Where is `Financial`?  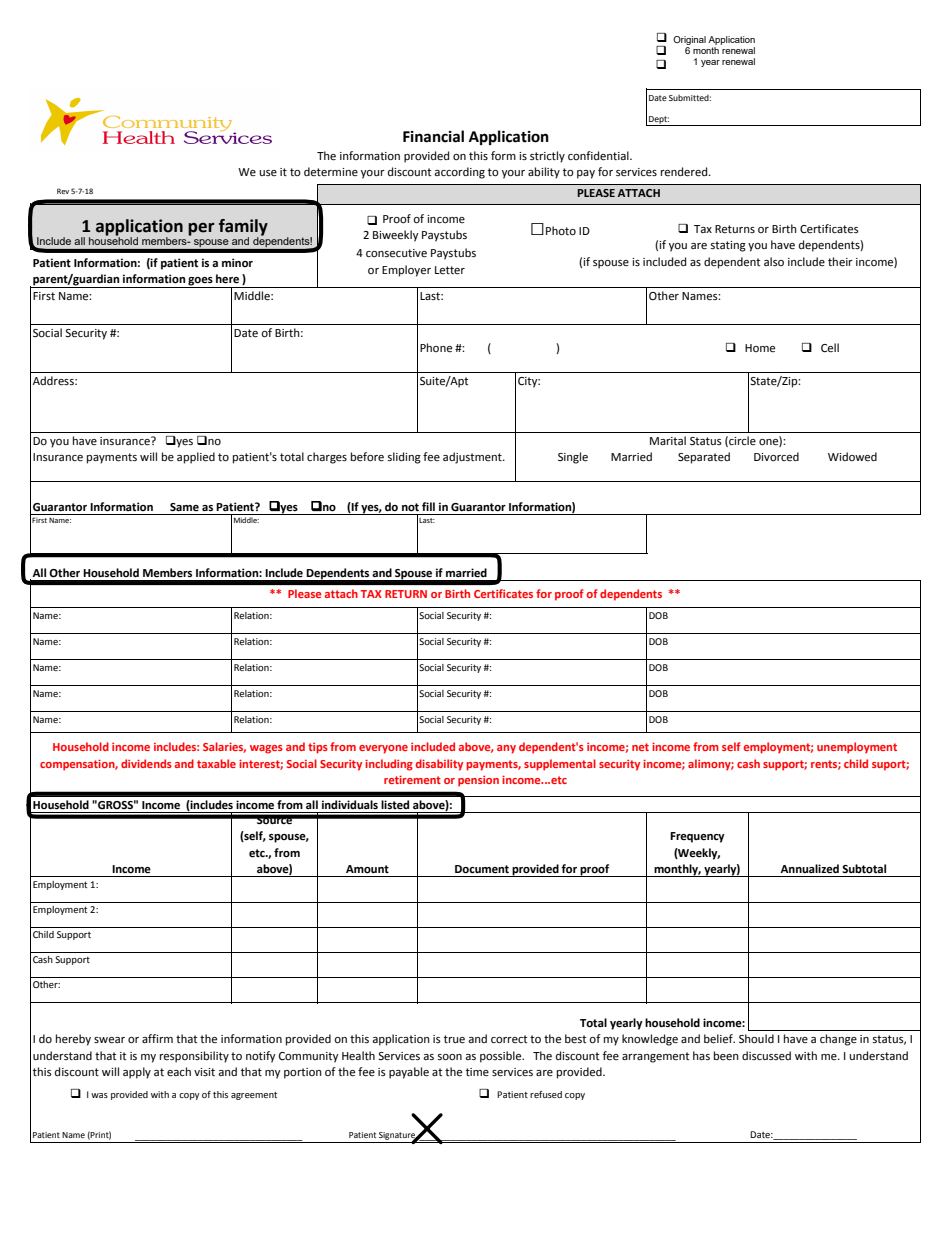
Financial is located at coordinates (433, 136).
